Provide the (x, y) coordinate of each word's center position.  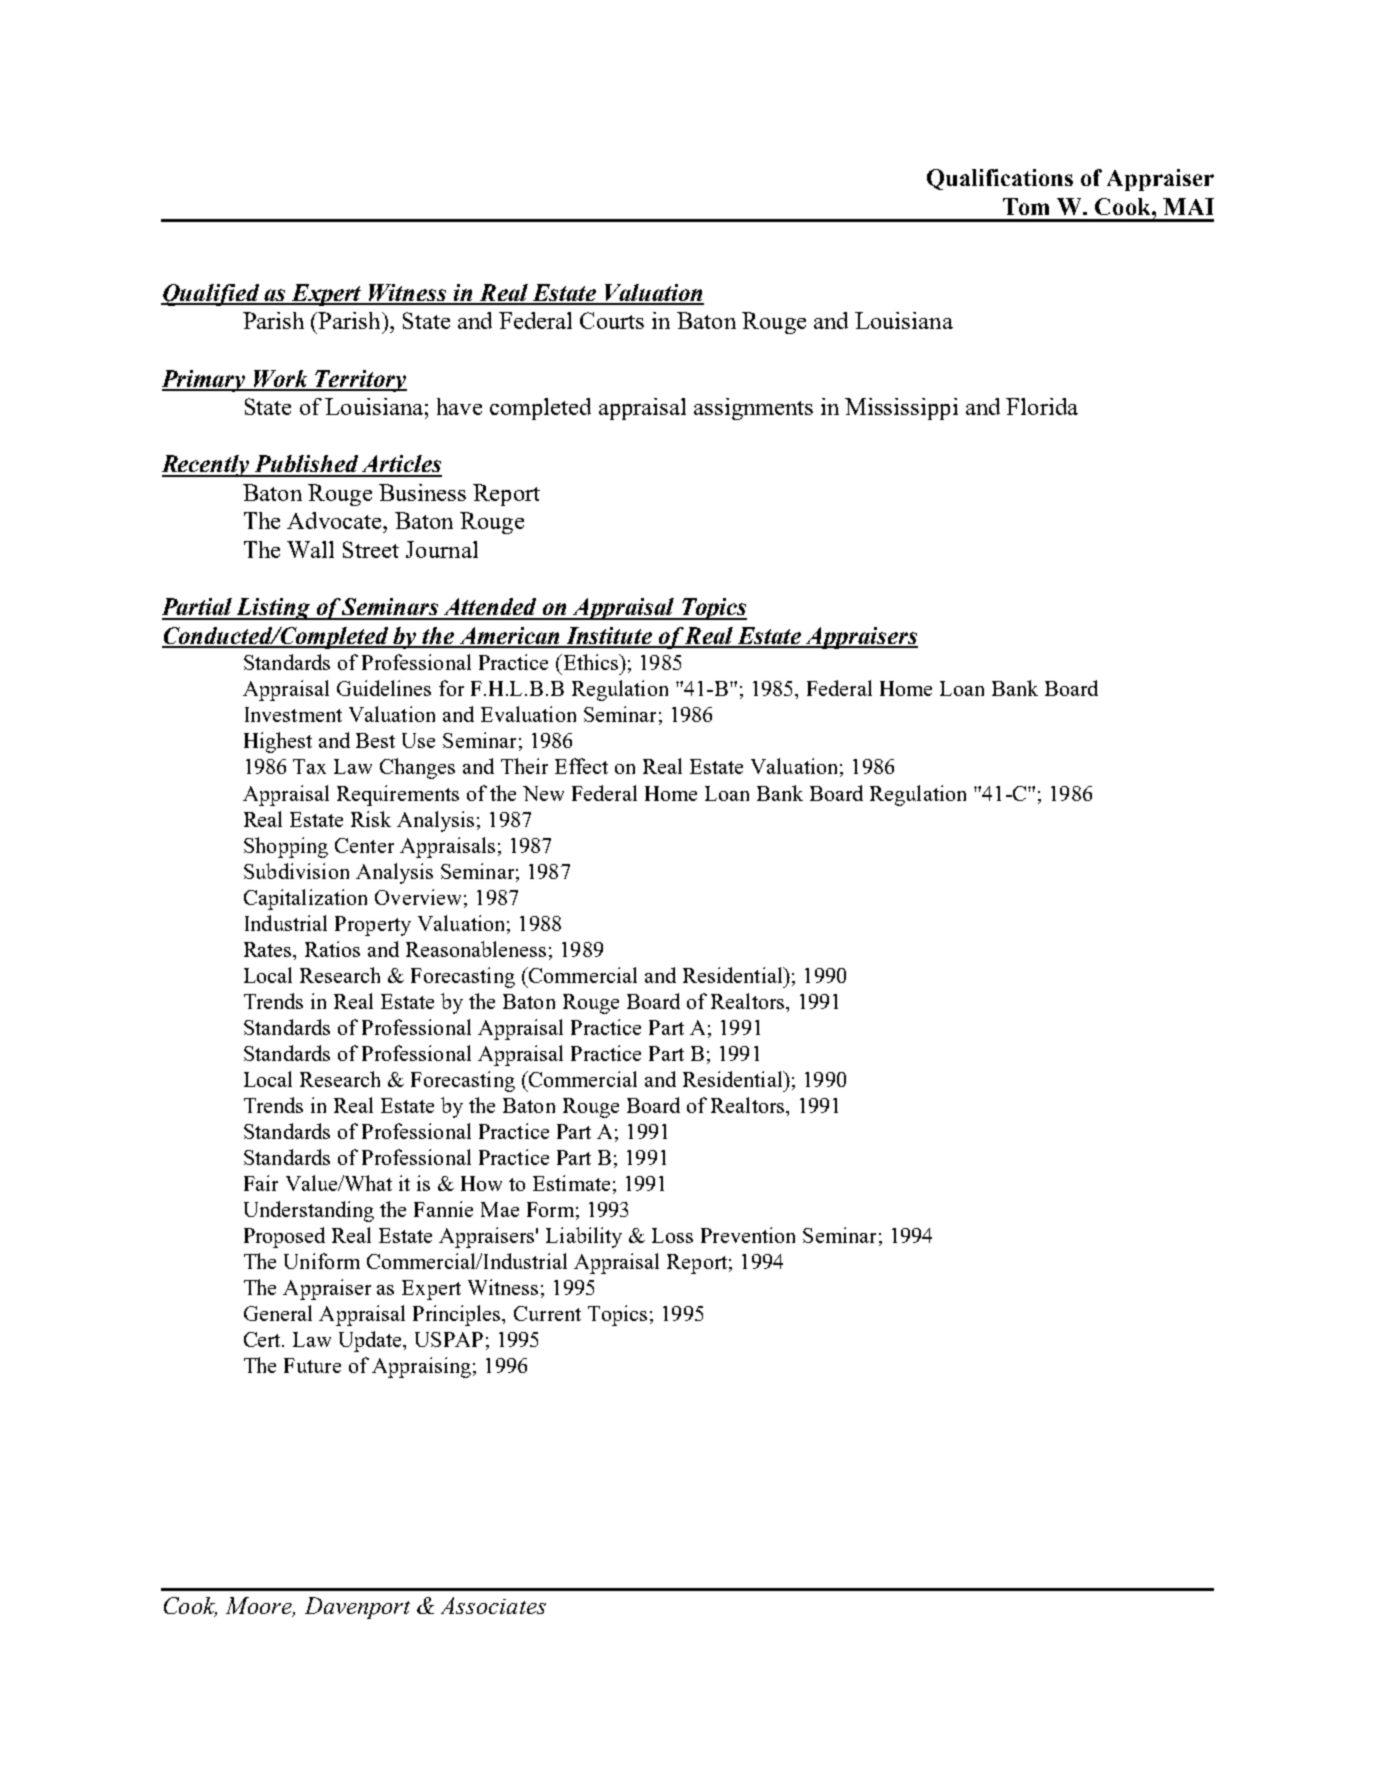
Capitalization (305, 899)
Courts (612, 320)
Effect (581, 766)
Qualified (211, 295)
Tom (1026, 206)
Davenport (357, 1608)
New (543, 793)
